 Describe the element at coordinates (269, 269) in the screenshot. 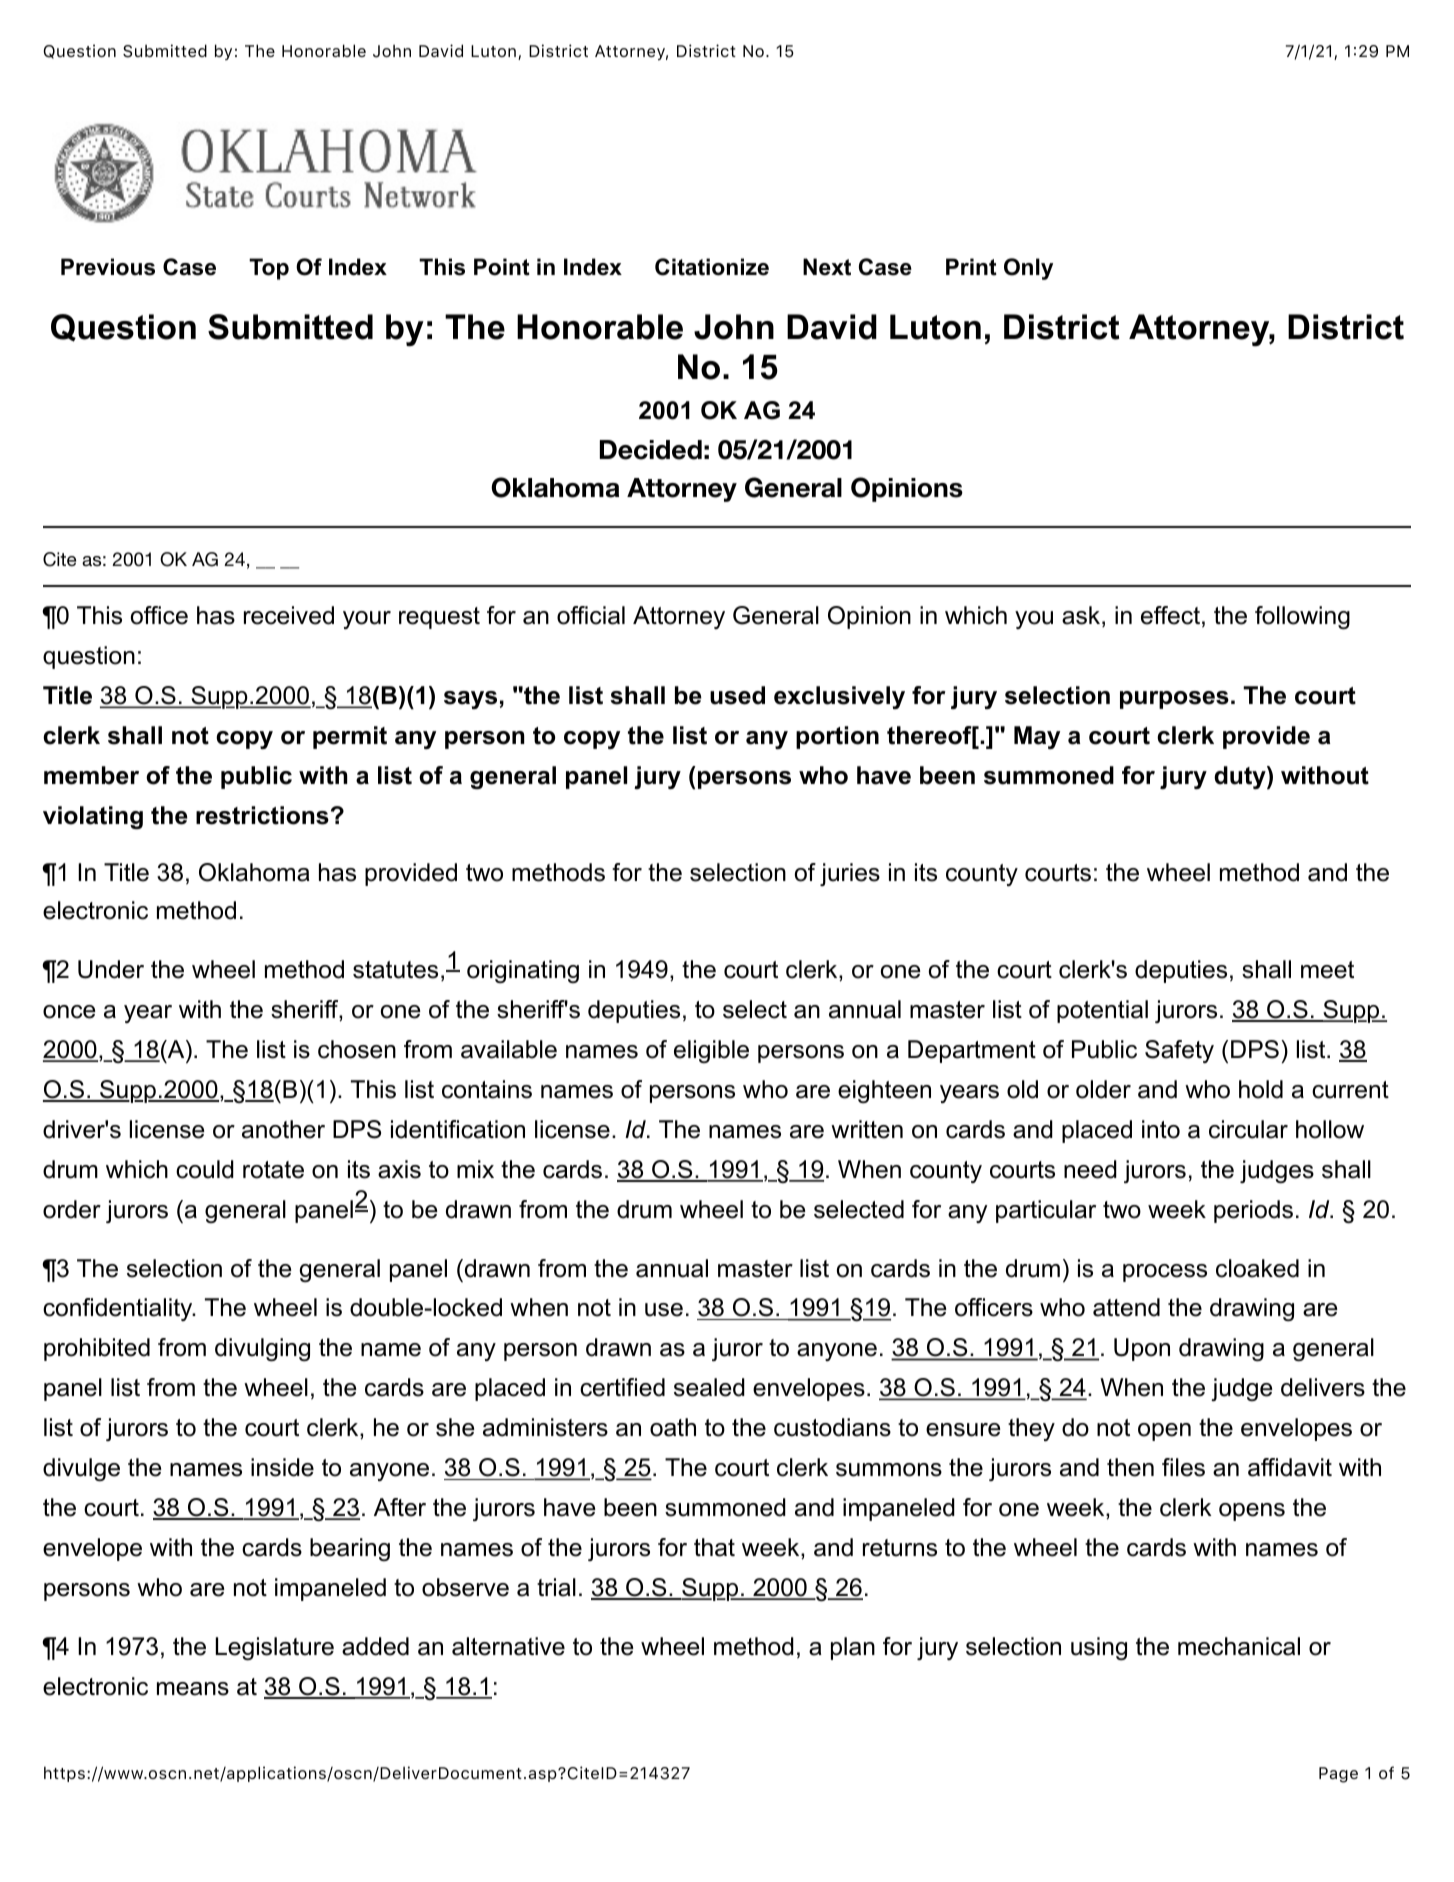

I see `Top` at that location.
